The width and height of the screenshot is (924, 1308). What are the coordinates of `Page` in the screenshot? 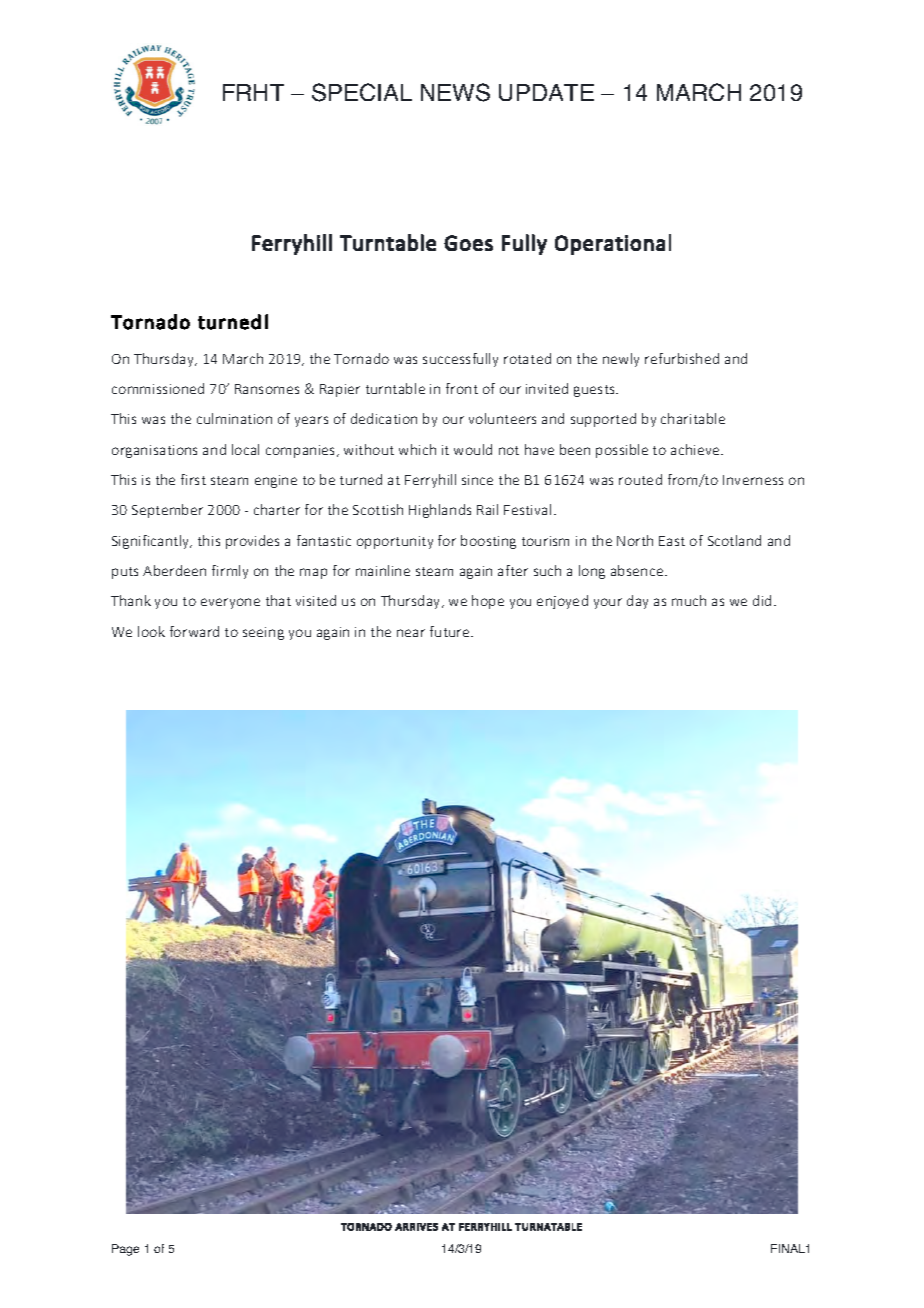 It's located at (125, 1250).
